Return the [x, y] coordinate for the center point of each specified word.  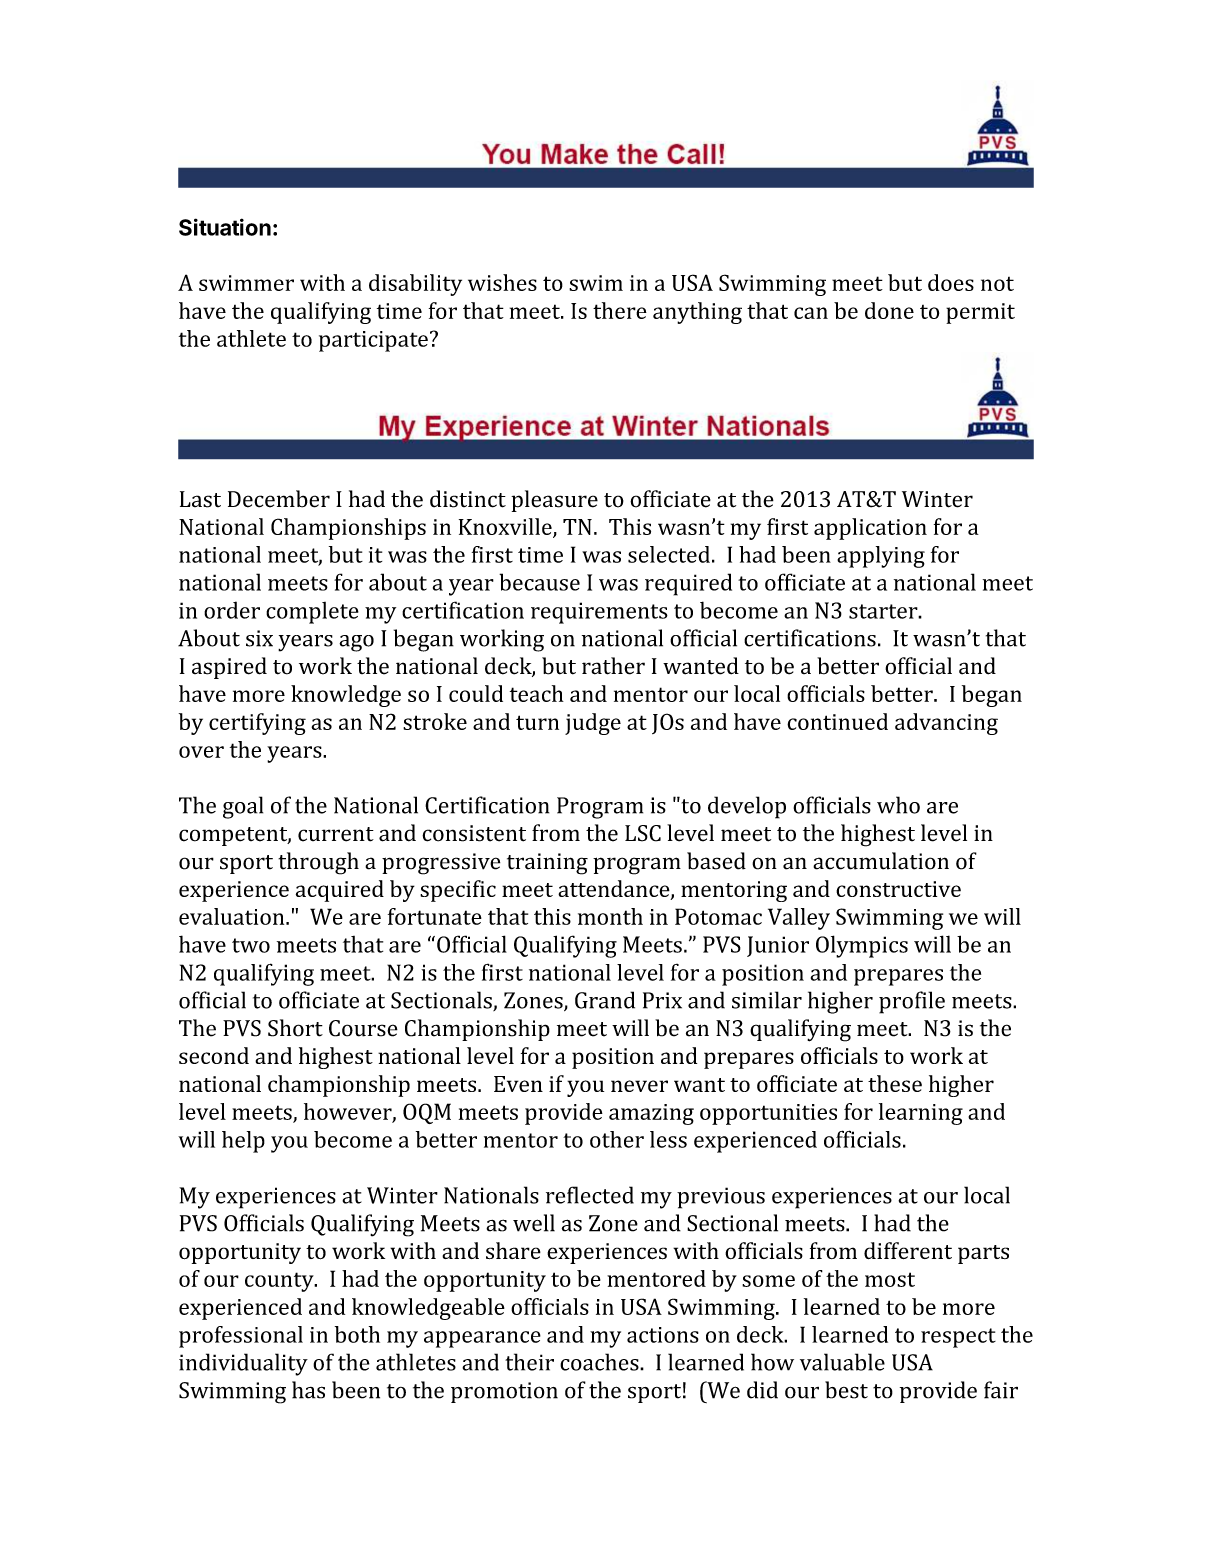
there [620, 310]
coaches [600, 1362]
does [951, 282]
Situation [225, 227]
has [308, 1390]
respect [958, 1338]
